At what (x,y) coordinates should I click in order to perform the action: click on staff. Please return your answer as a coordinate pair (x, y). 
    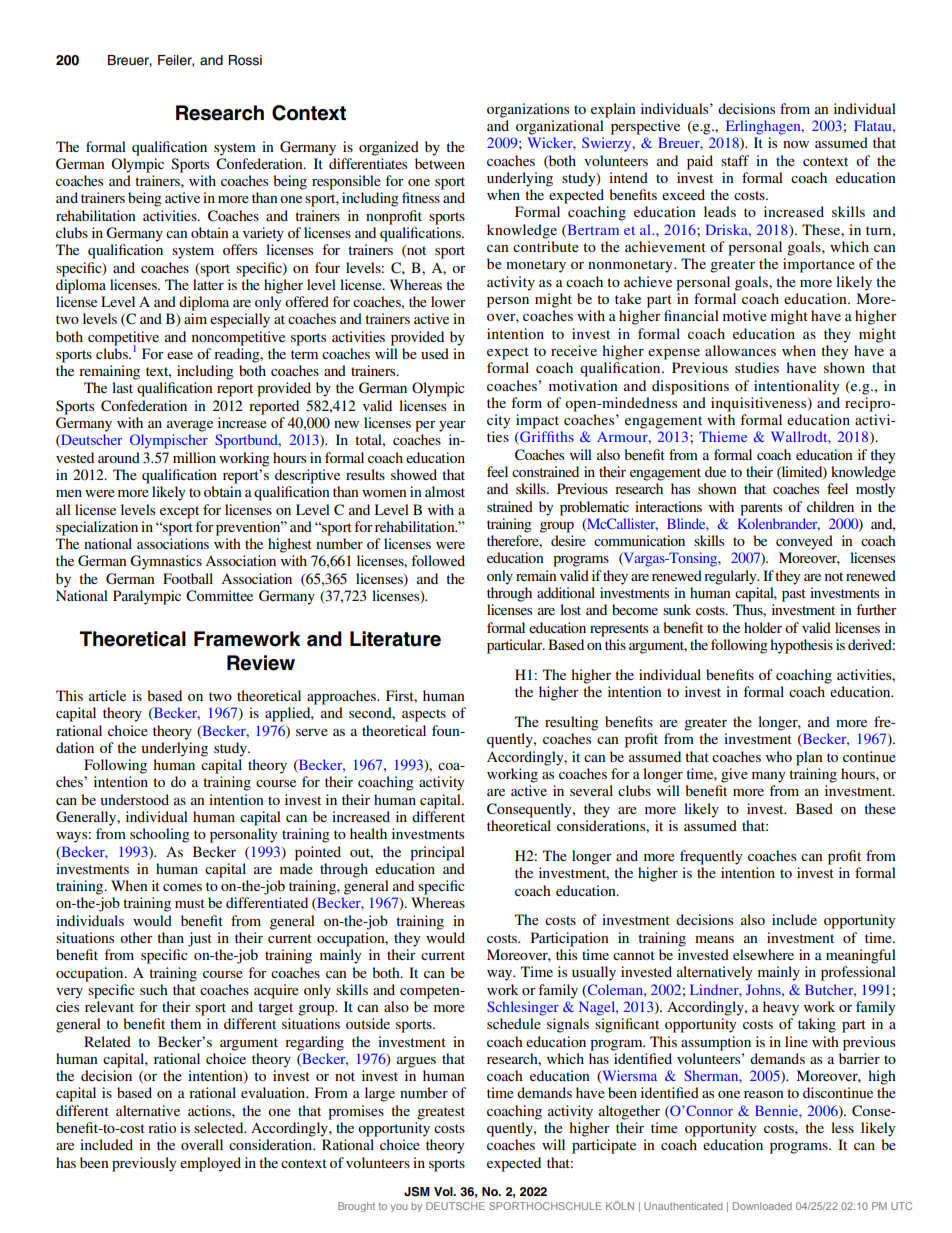
    Looking at the image, I should click on (735, 160).
